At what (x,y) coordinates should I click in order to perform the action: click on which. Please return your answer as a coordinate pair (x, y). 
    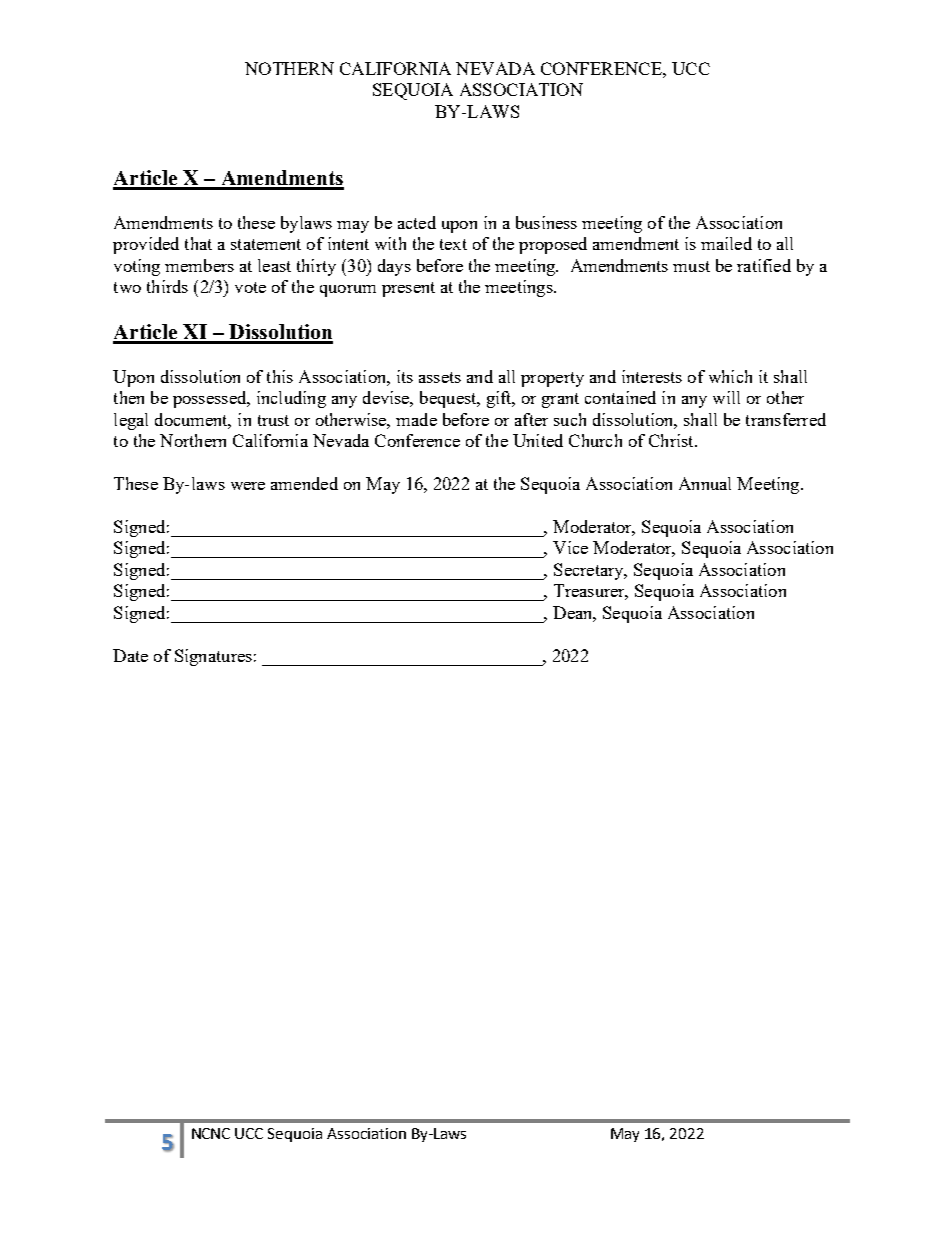
    Looking at the image, I should click on (730, 376).
